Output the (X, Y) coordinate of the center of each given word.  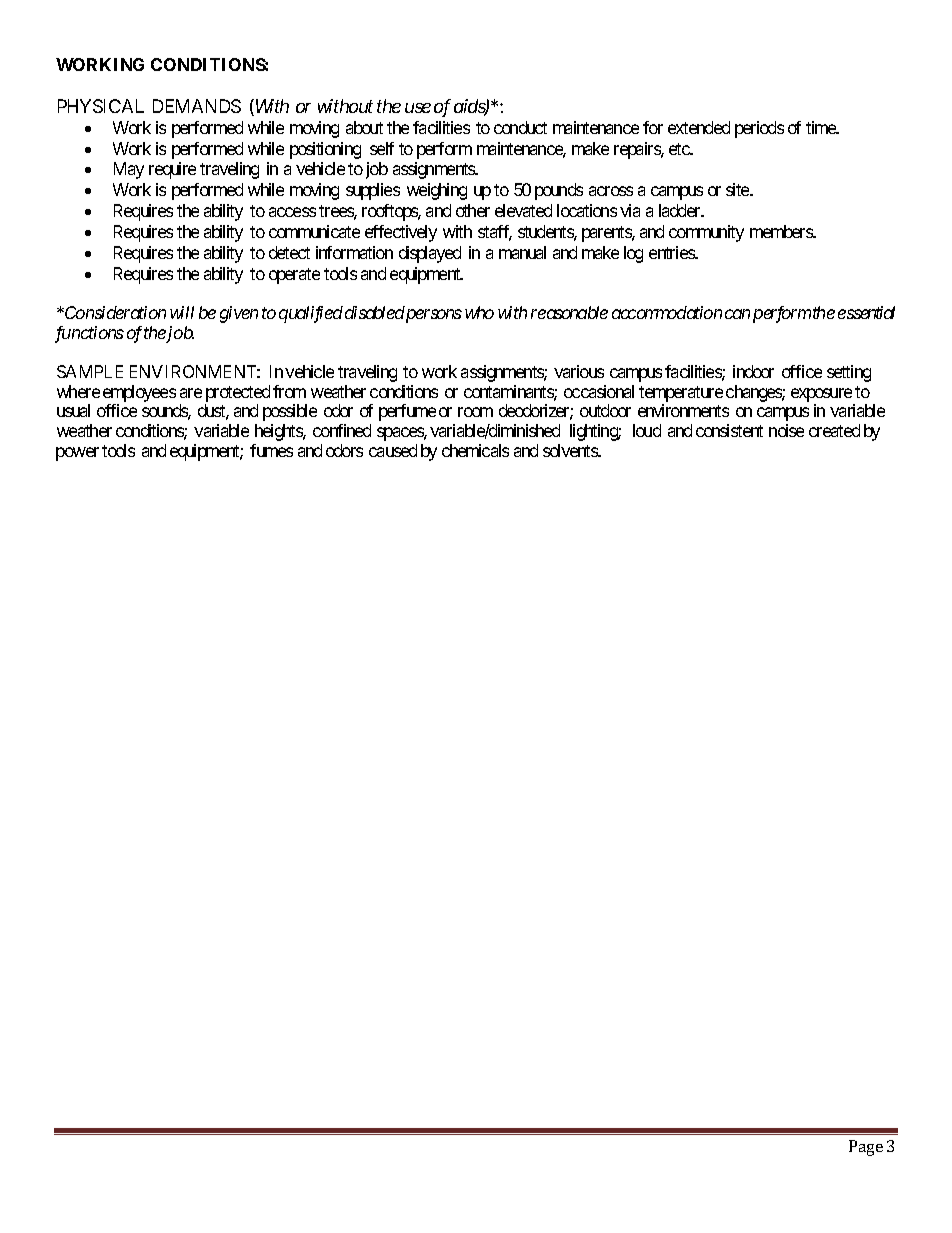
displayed (430, 254)
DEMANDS (197, 106)
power (77, 454)
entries (672, 252)
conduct (520, 127)
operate (294, 276)
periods (759, 129)
